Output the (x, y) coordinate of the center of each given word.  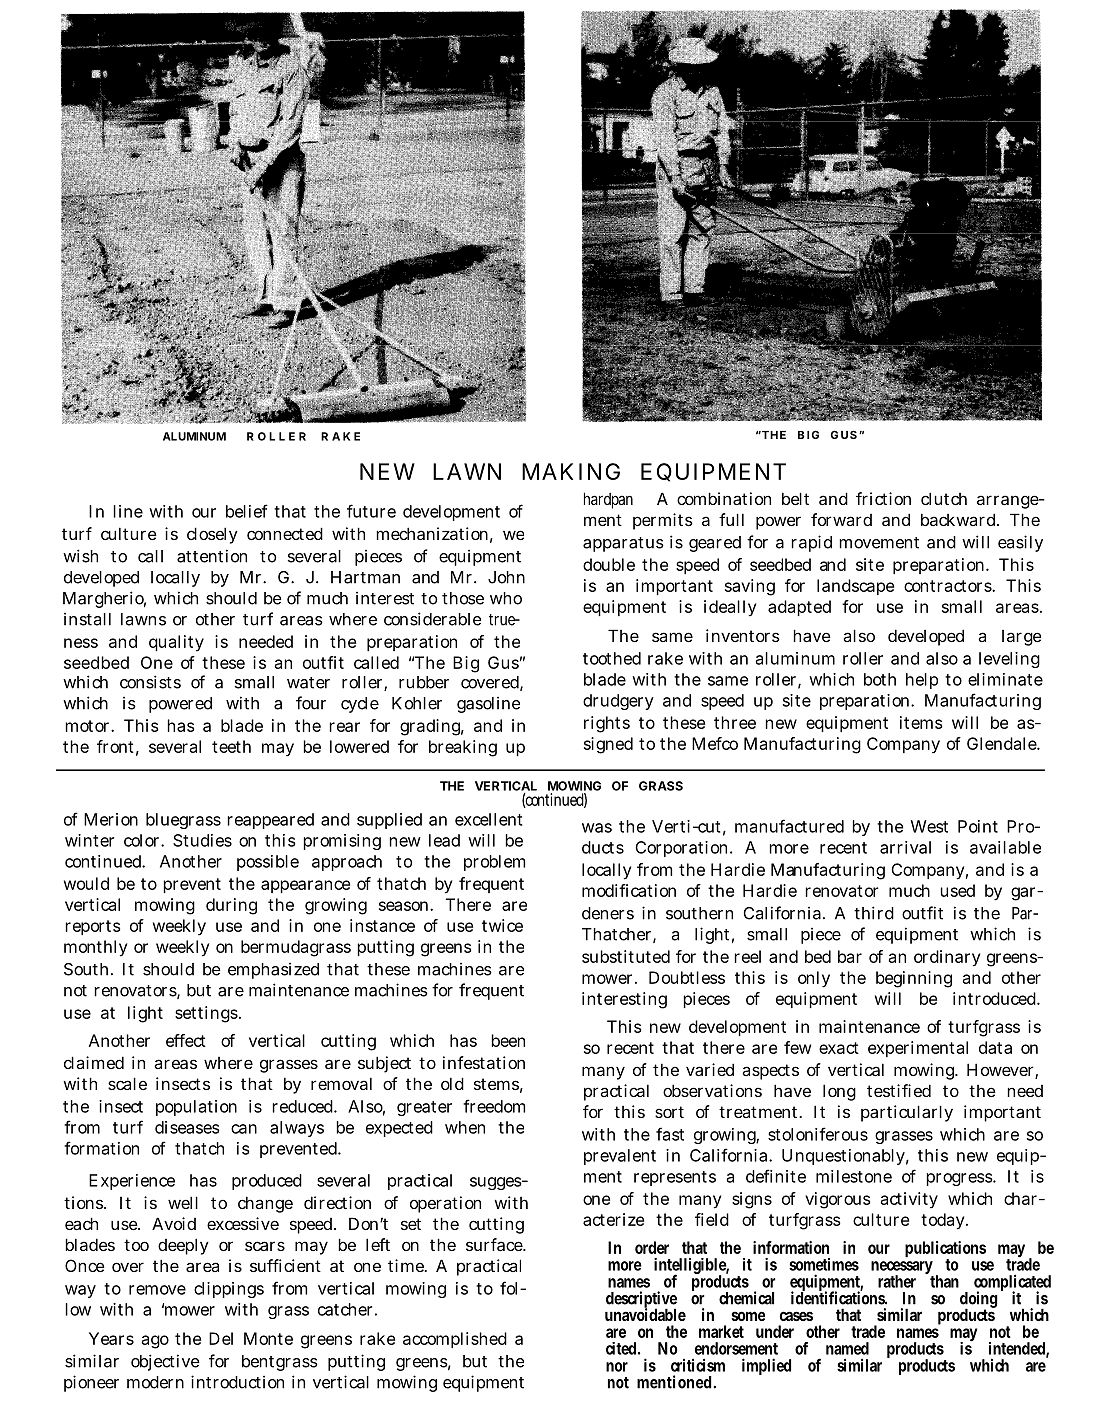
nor (617, 1367)
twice (502, 925)
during (231, 906)
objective (165, 1362)
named (847, 1348)
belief (247, 511)
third (874, 913)
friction (883, 498)
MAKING (571, 471)
